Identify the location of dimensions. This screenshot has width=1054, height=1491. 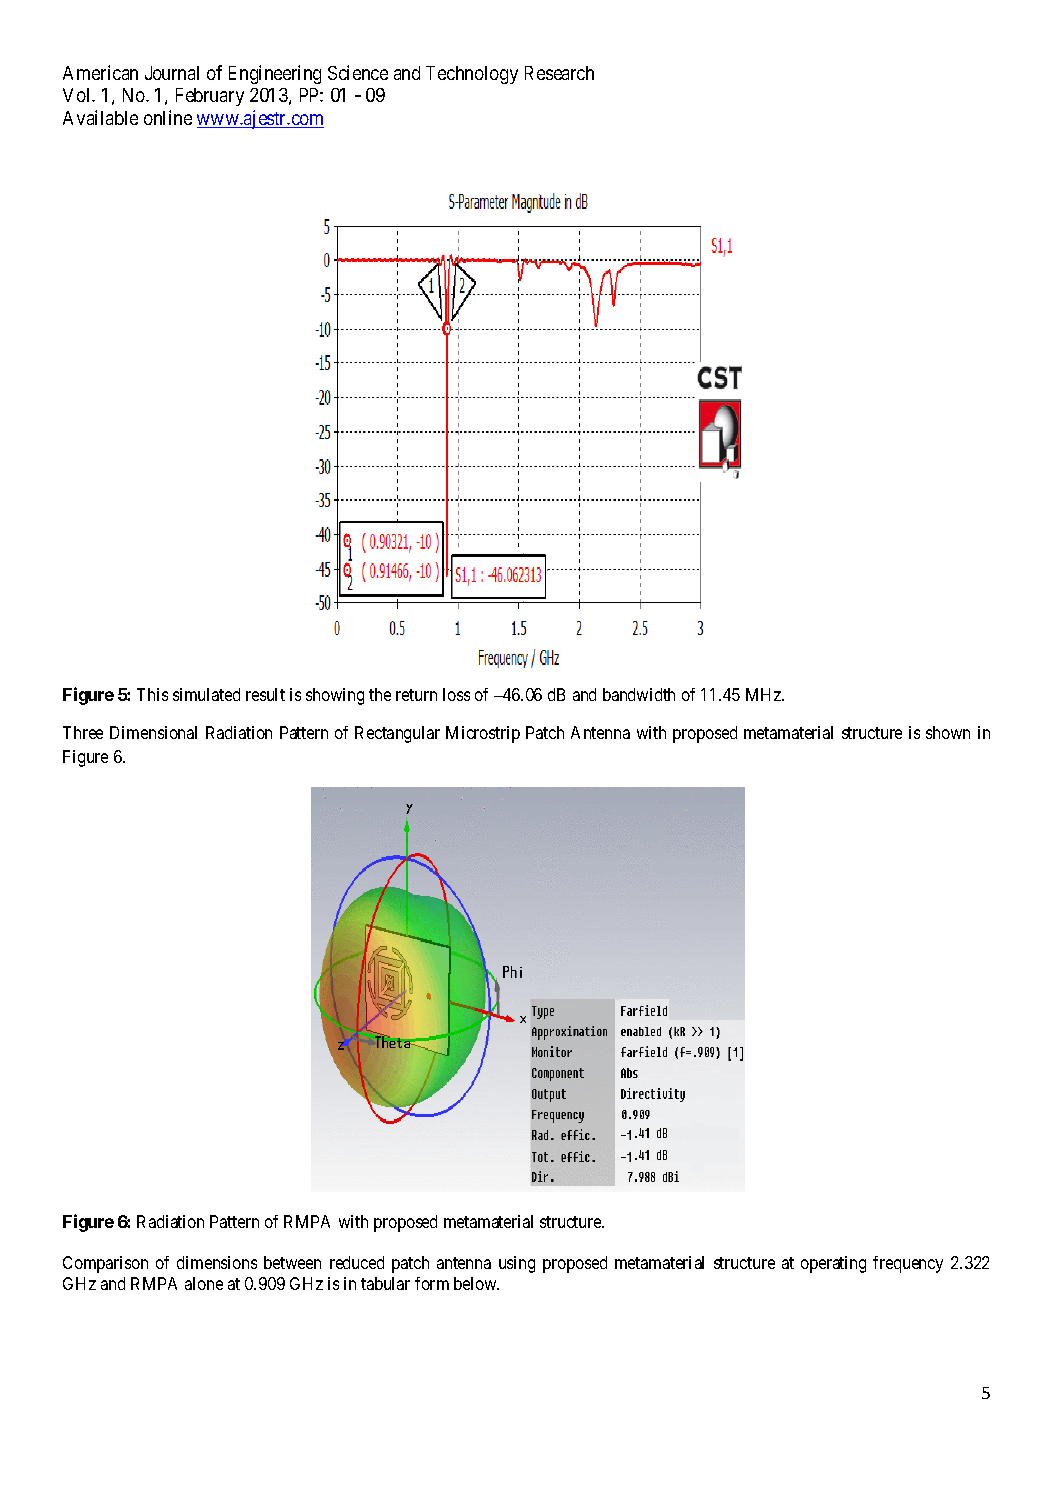
(217, 1262).
